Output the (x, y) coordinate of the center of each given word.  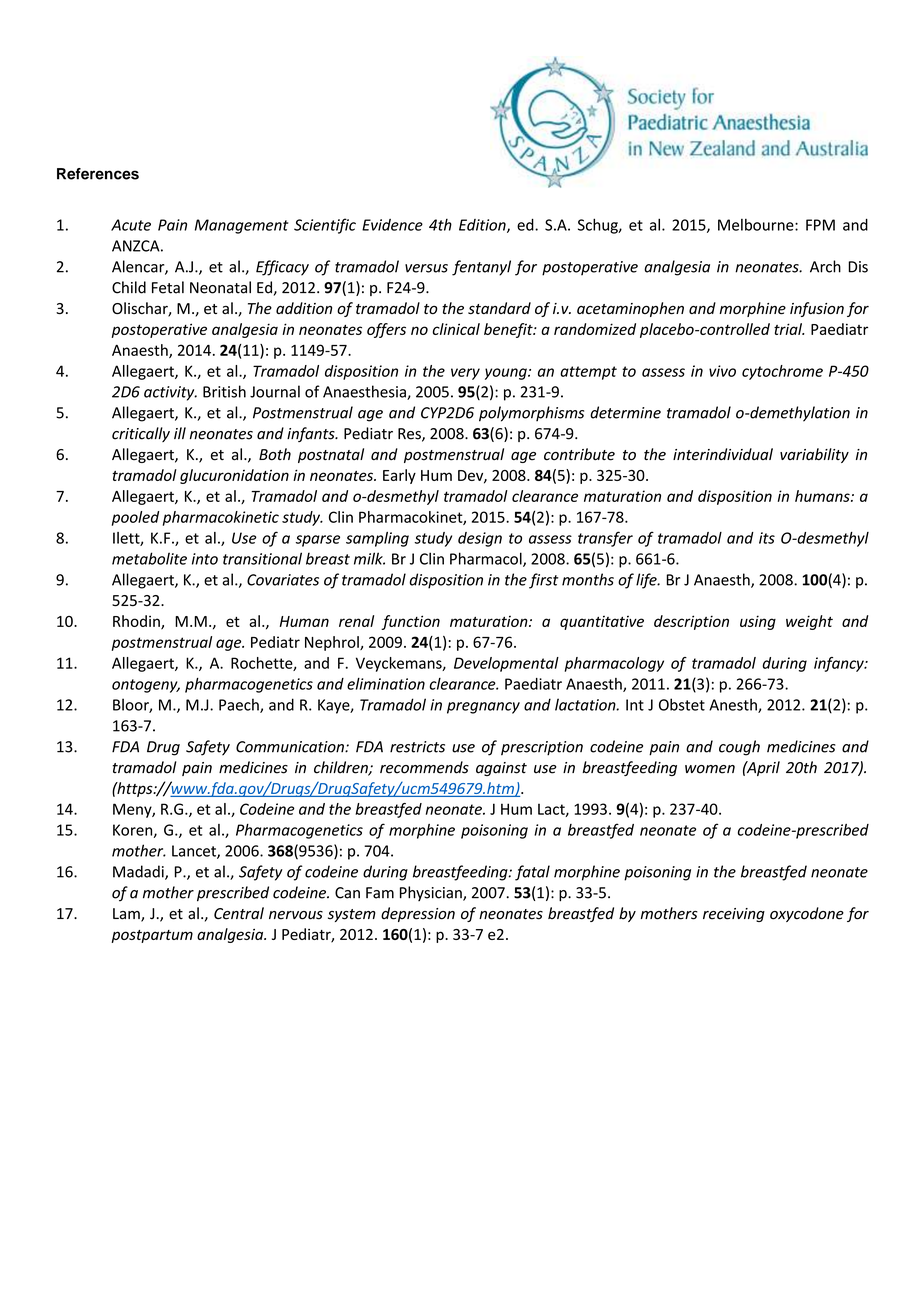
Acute (131, 225)
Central (239, 913)
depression (418, 914)
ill (180, 433)
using (758, 622)
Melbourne (757, 225)
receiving (734, 915)
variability (814, 455)
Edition (483, 226)
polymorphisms (531, 414)
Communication (291, 747)
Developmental (506, 664)
